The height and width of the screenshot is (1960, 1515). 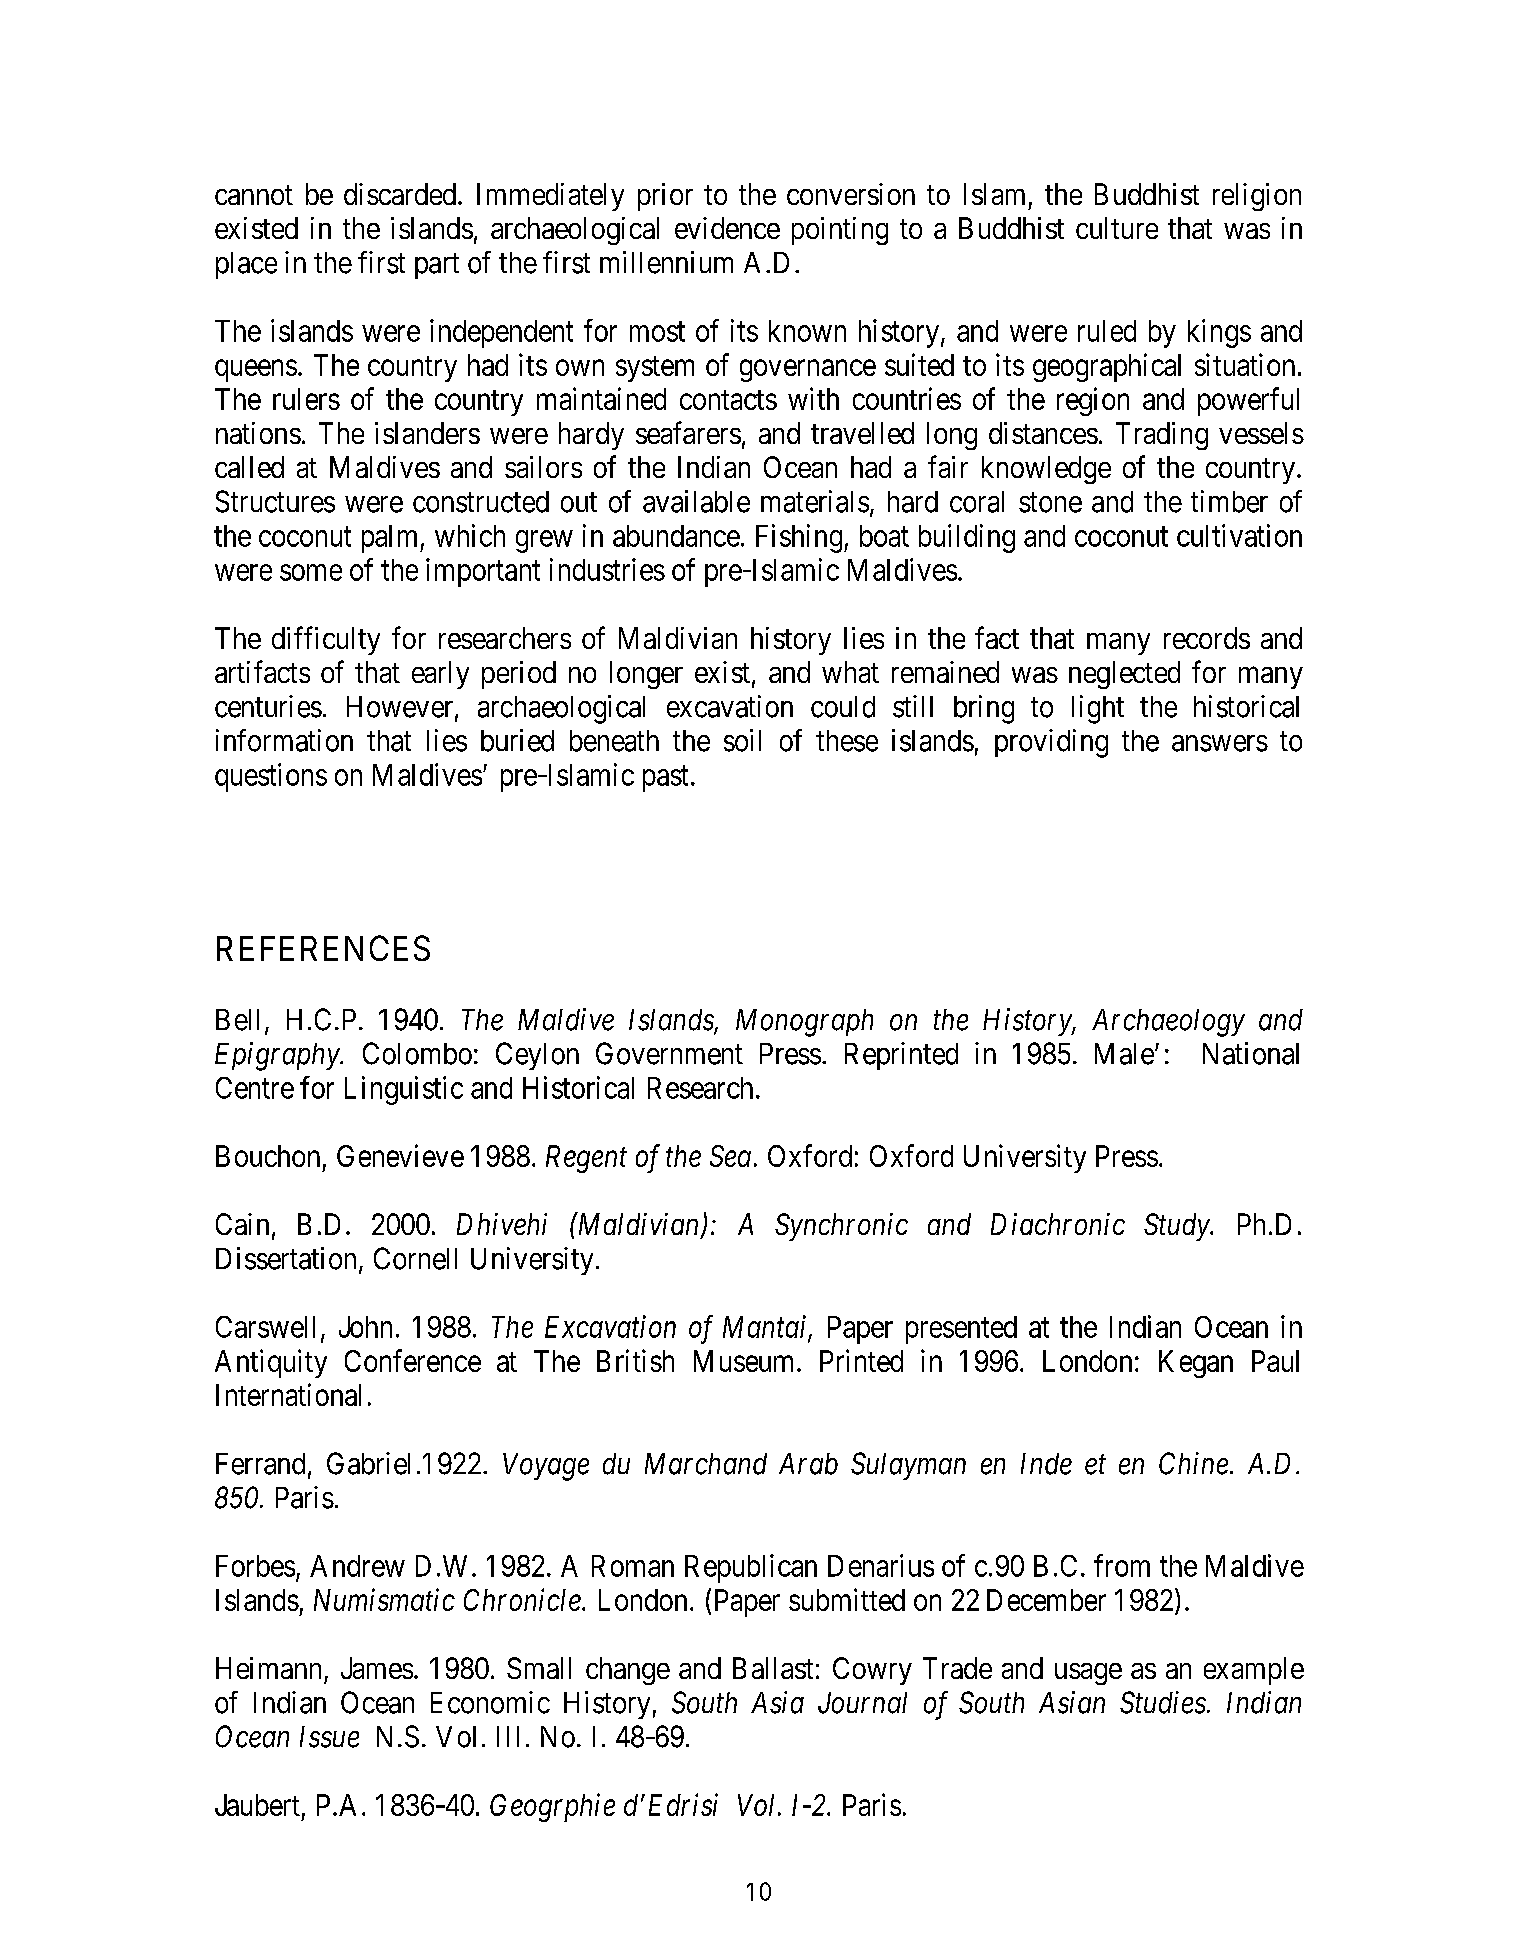 What do you see at coordinates (1117, 228) in the screenshot?
I see `culture` at bounding box center [1117, 228].
